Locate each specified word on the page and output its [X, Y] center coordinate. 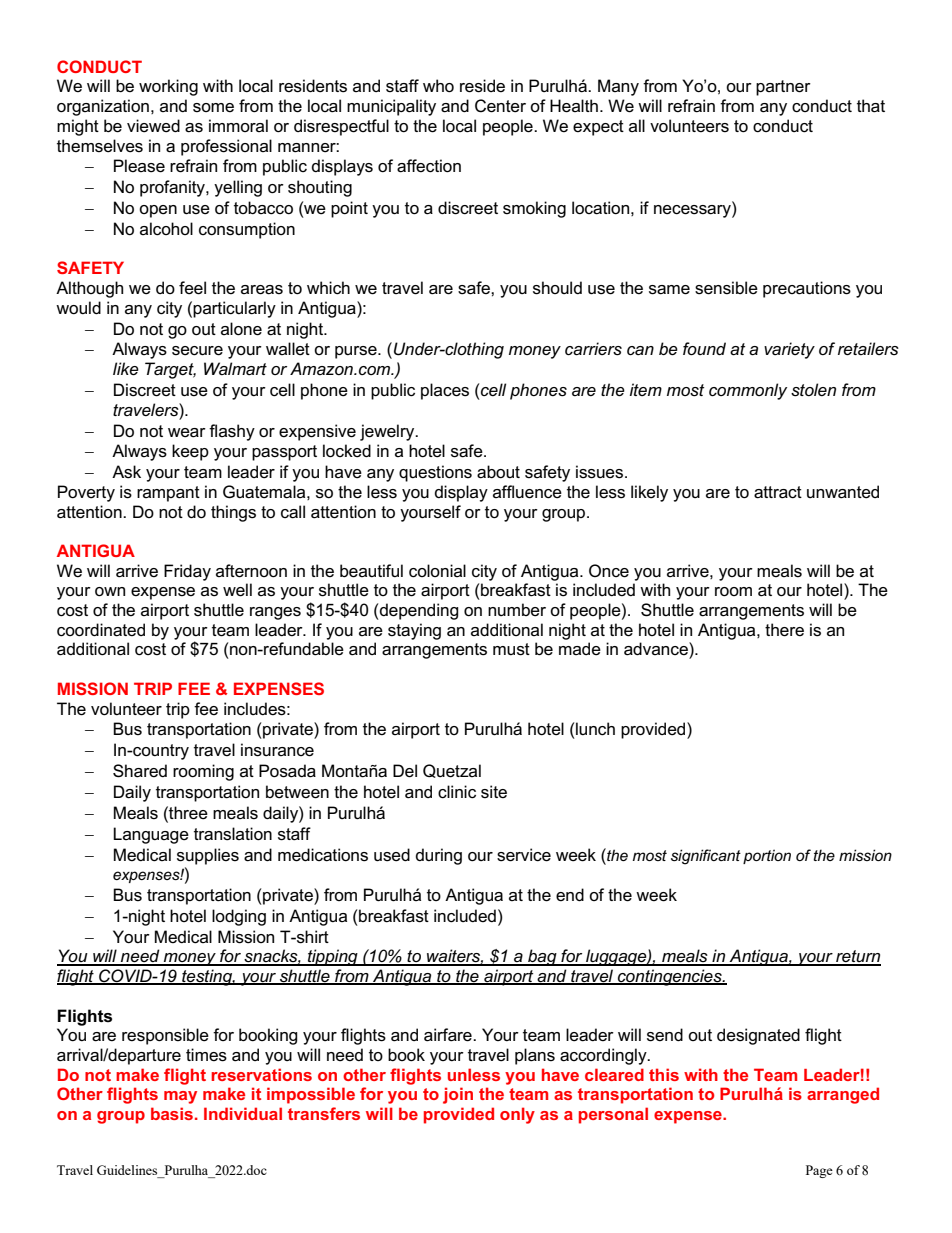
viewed [153, 126]
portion [767, 856]
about [498, 472]
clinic [457, 792]
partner [783, 88]
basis [172, 1113]
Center [500, 106]
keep [190, 452]
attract [778, 492]
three [187, 813]
